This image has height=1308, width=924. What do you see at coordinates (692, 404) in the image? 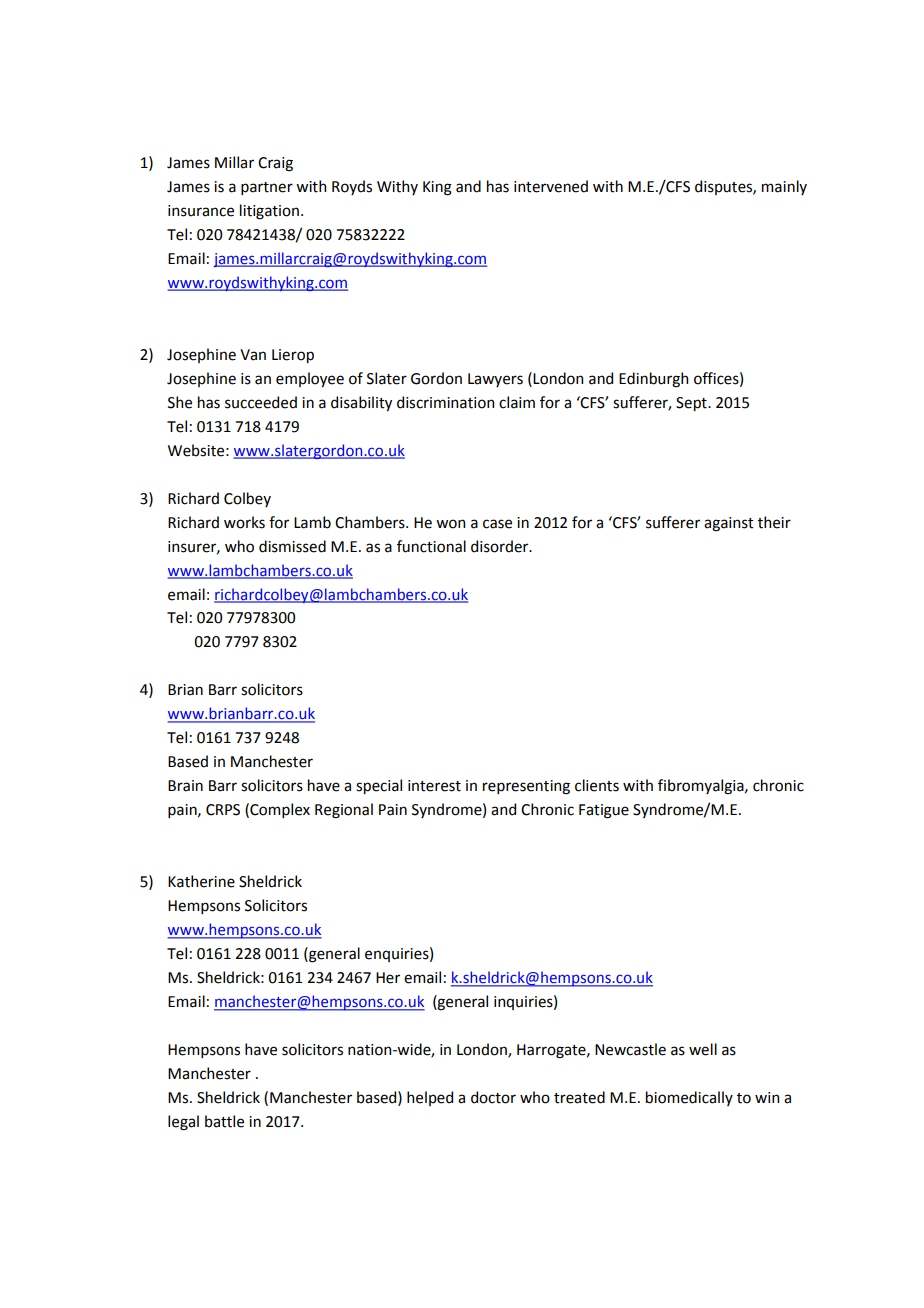
I see `Sept` at bounding box center [692, 404].
